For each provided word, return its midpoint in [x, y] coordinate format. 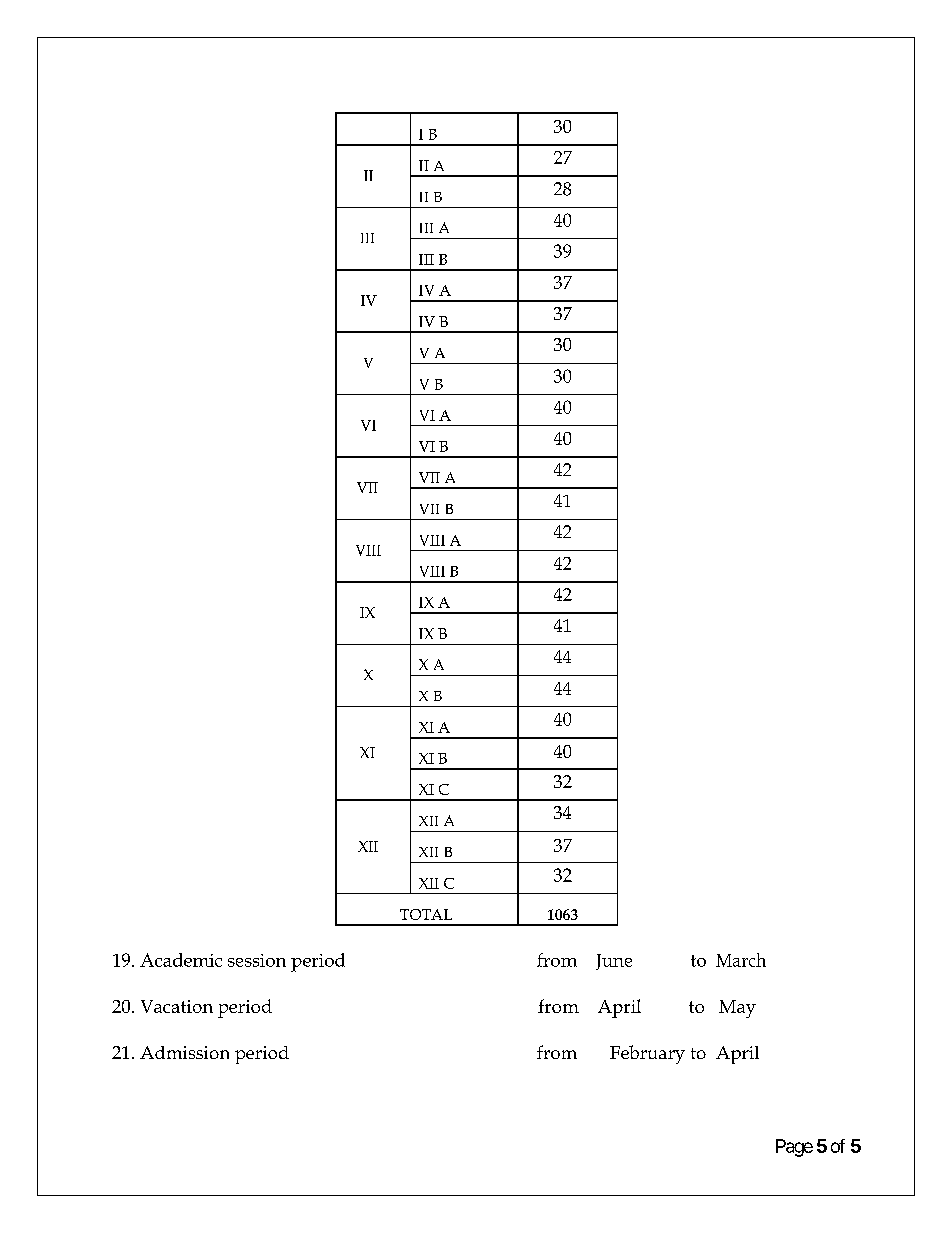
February [647, 1054]
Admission [184, 1052]
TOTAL [426, 914]
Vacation [177, 1006]
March [741, 960]
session [257, 960]
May [737, 1009]
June [614, 962]
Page [794, 1148]
